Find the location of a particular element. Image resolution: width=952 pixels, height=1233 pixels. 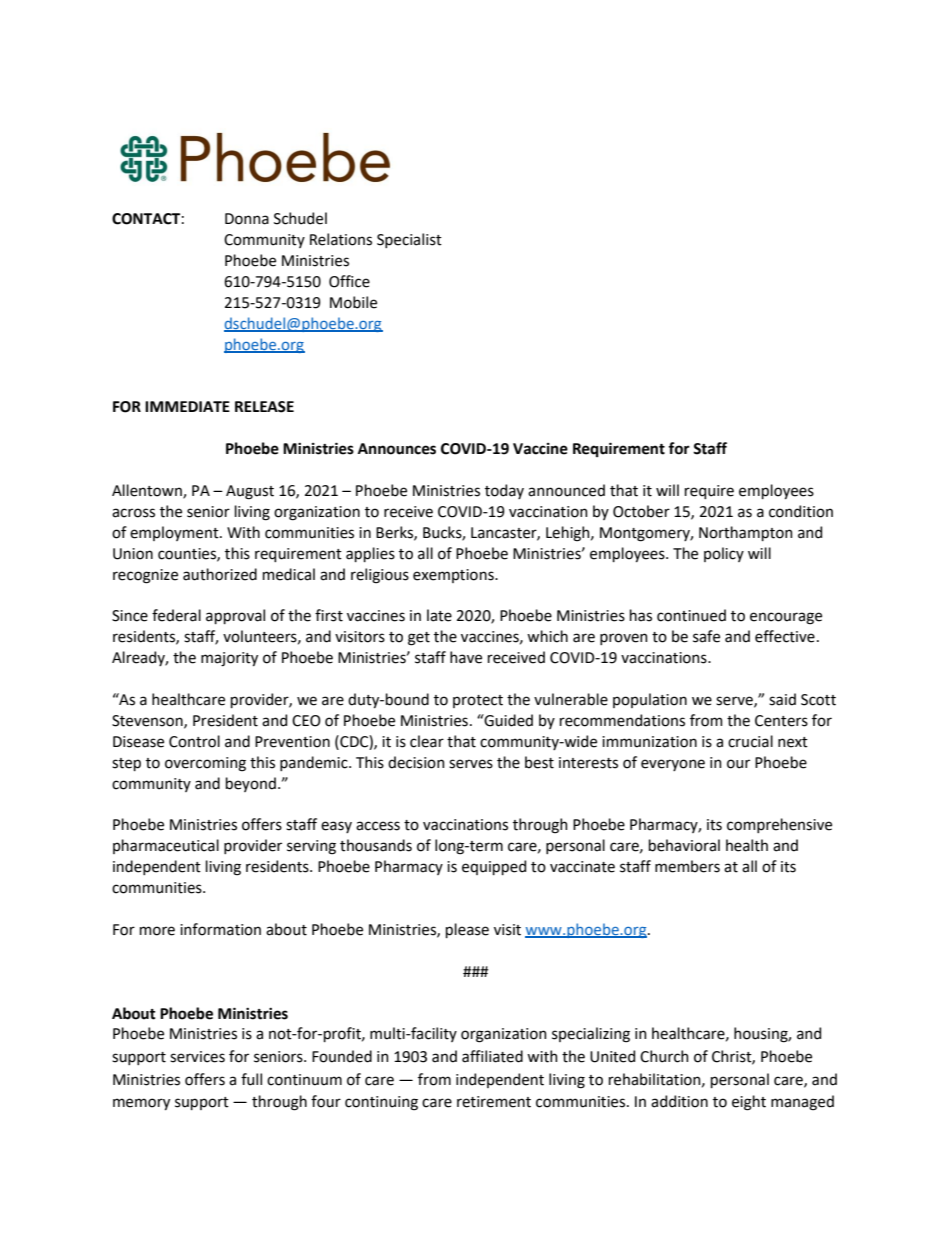

Donna is located at coordinates (247, 219).
